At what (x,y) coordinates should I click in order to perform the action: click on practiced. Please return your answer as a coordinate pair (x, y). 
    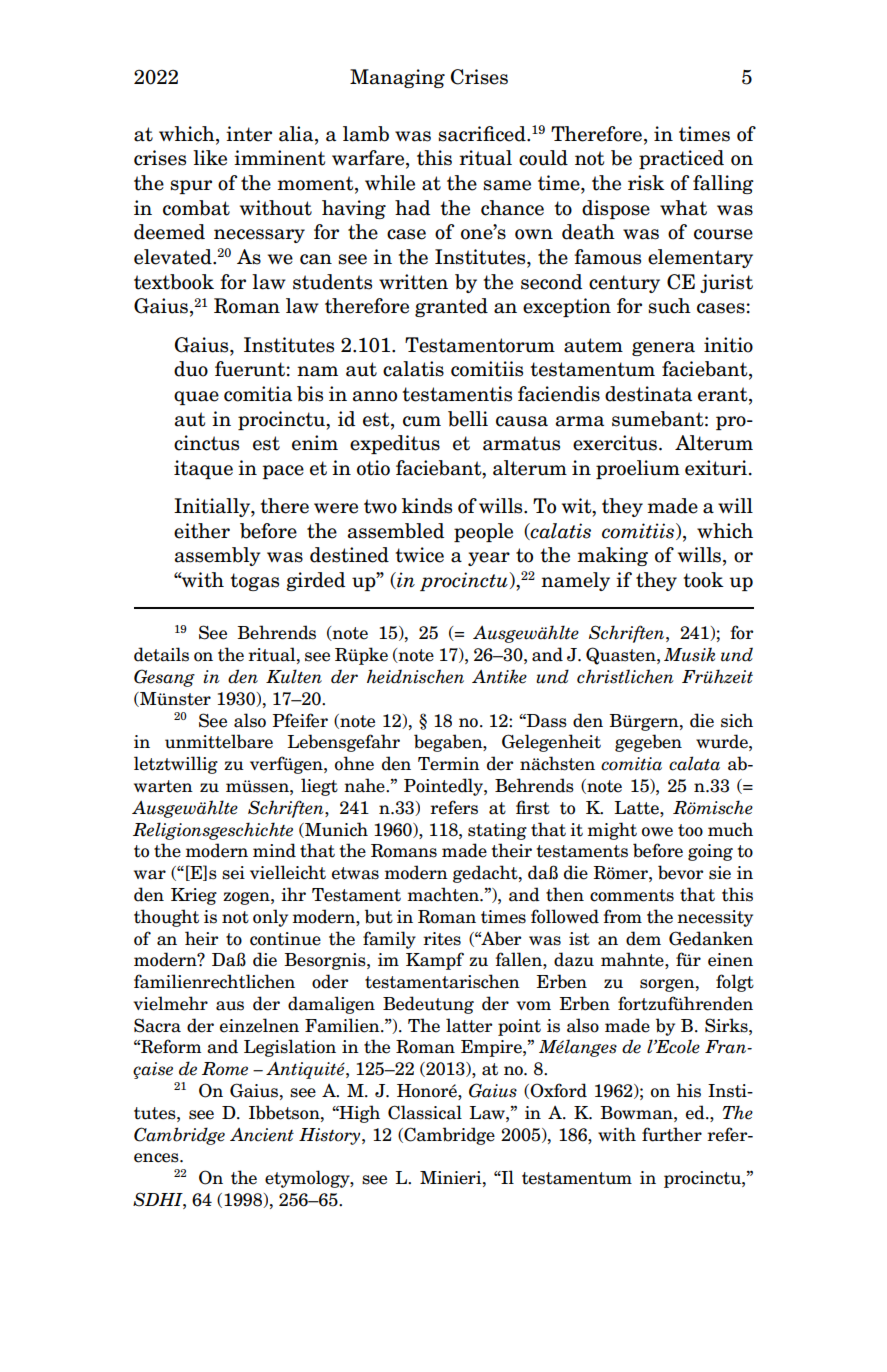
    Looking at the image, I should click on (681, 159).
